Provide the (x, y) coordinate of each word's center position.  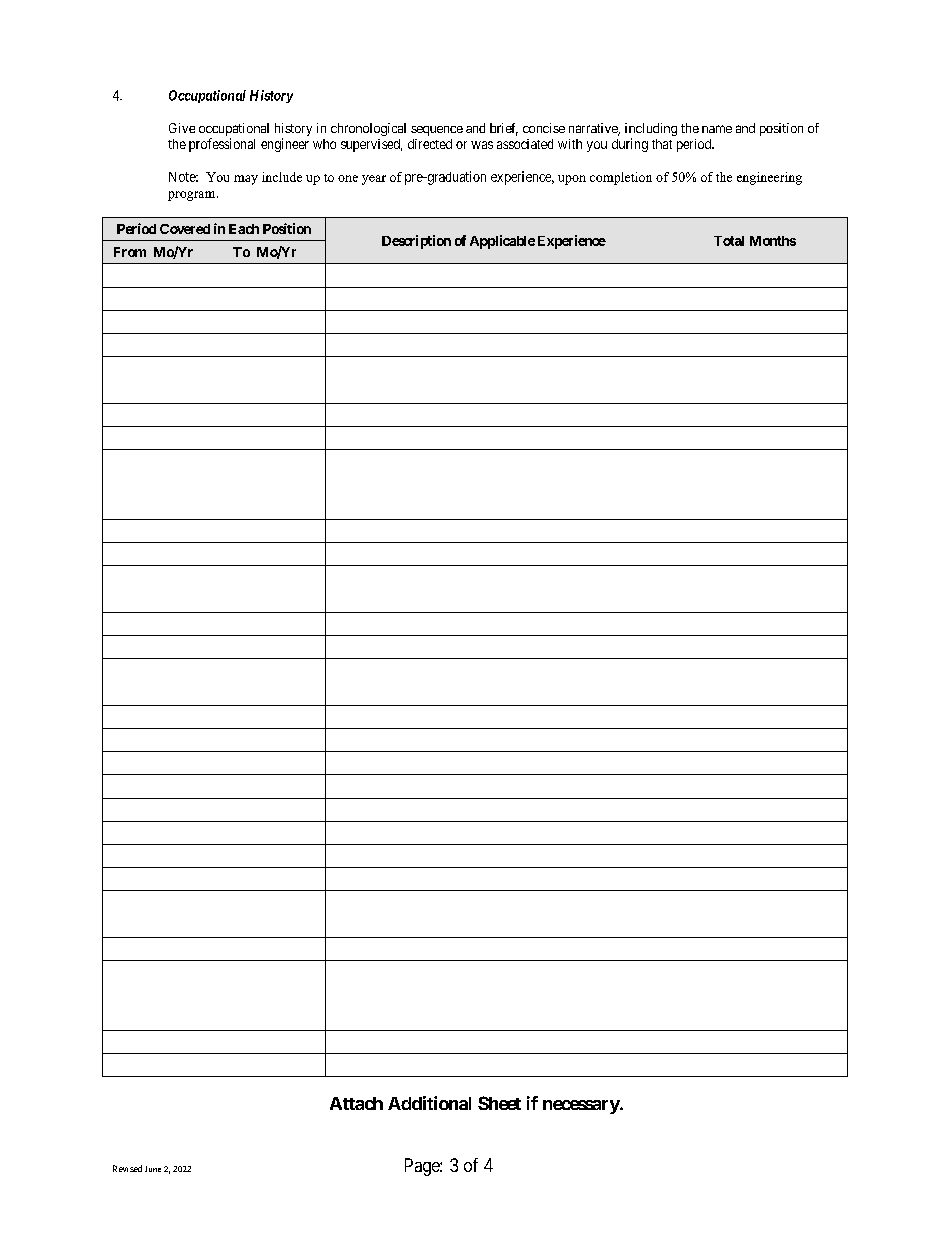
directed (430, 144)
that (662, 144)
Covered (185, 229)
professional (222, 145)
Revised (127, 1168)
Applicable (502, 242)
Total (729, 241)
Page (423, 1167)
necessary (582, 1107)
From (130, 252)
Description (416, 242)
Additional (429, 1103)
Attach (356, 1103)
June (153, 1169)
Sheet (499, 1103)
